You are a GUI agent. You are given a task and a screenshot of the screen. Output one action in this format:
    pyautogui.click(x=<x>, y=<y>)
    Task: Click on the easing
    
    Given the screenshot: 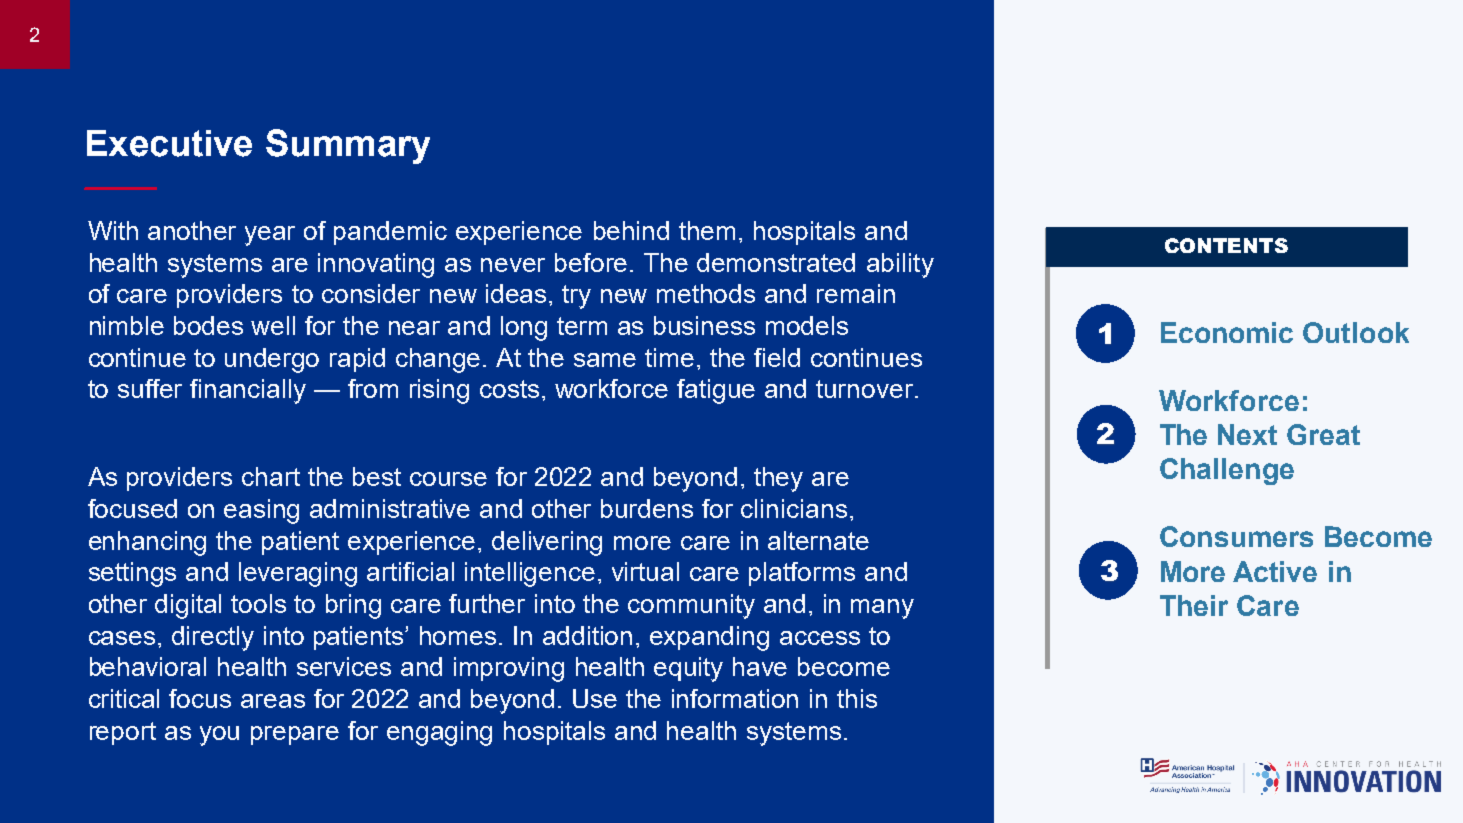 What is the action you would take?
    pyautogui.click(x=261, y=511)
